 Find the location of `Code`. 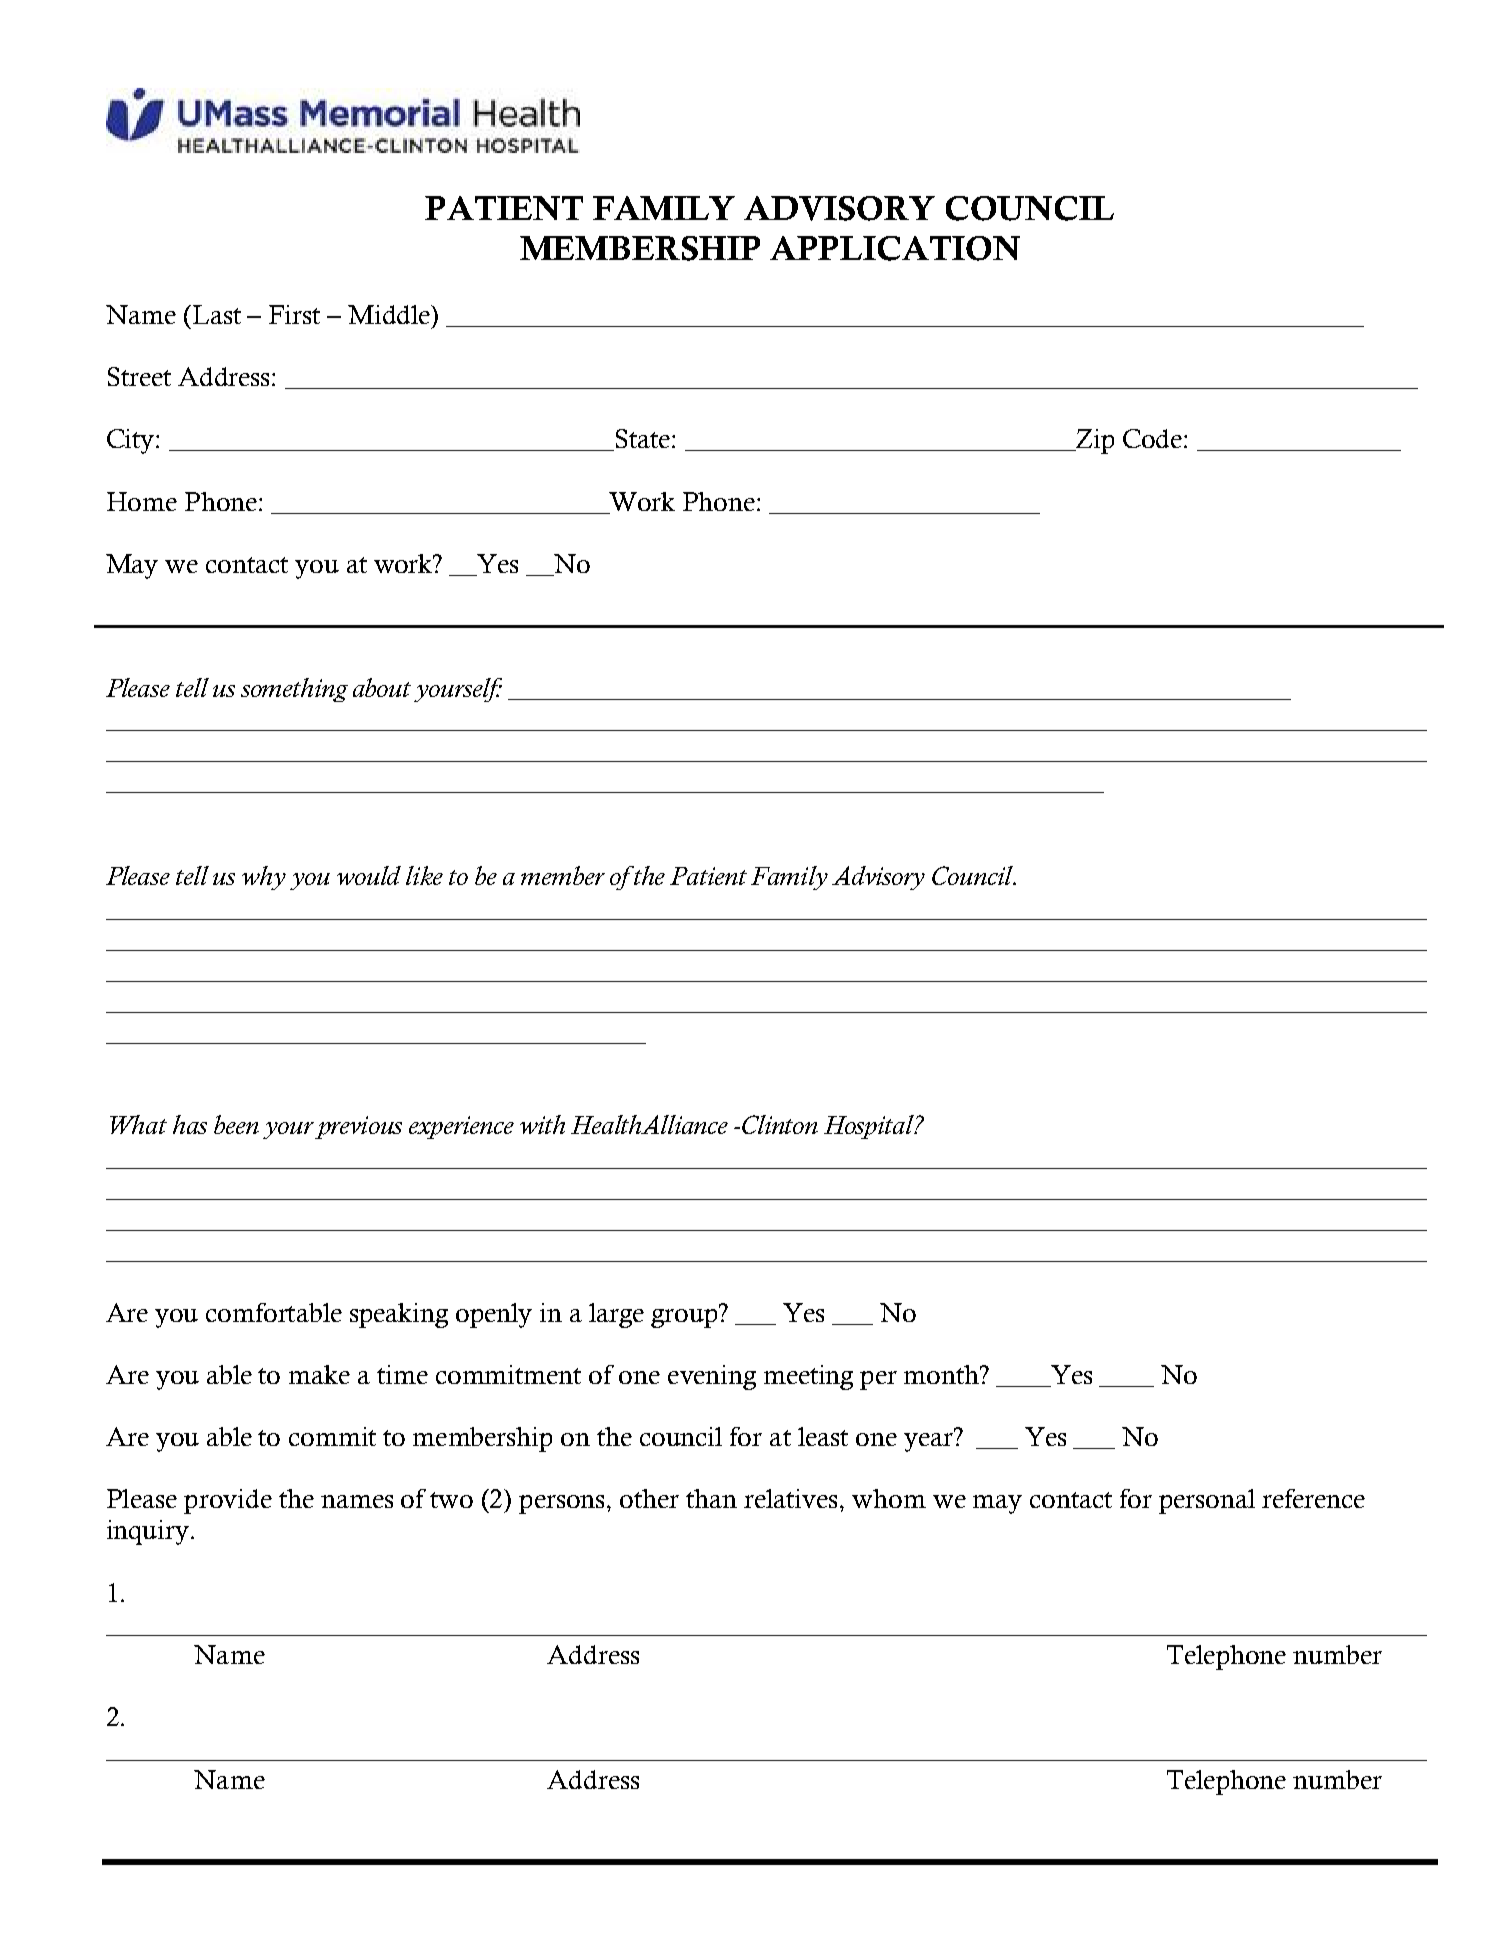

Code is located at coordinates (1154, 438).
